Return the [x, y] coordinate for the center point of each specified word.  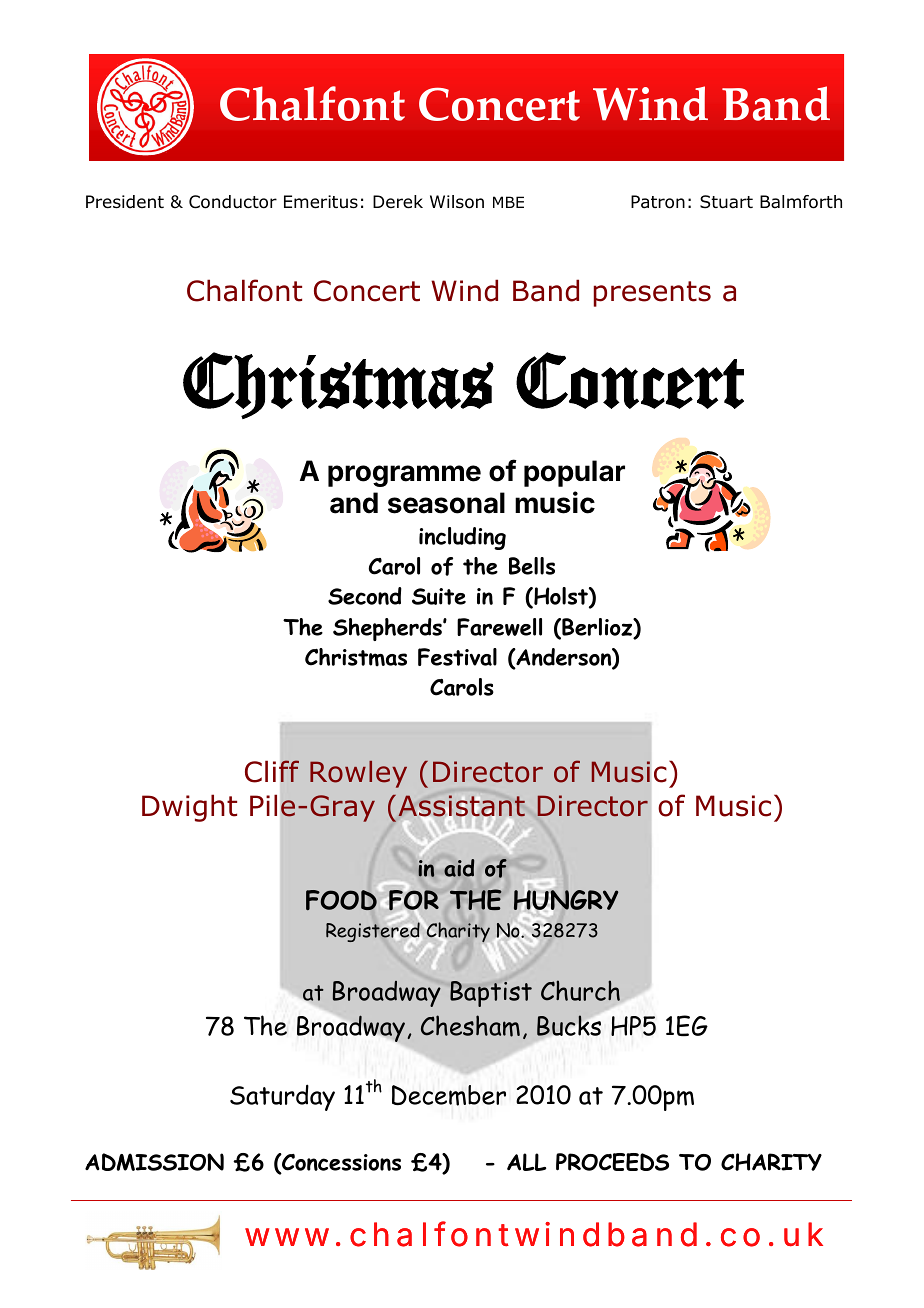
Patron [658, 202]
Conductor [233, 202]
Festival [457, 657]
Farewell [499, 627]
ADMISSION [154, 1162]
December [449, 1095]
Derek [398, 202]
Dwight [189, 808]
